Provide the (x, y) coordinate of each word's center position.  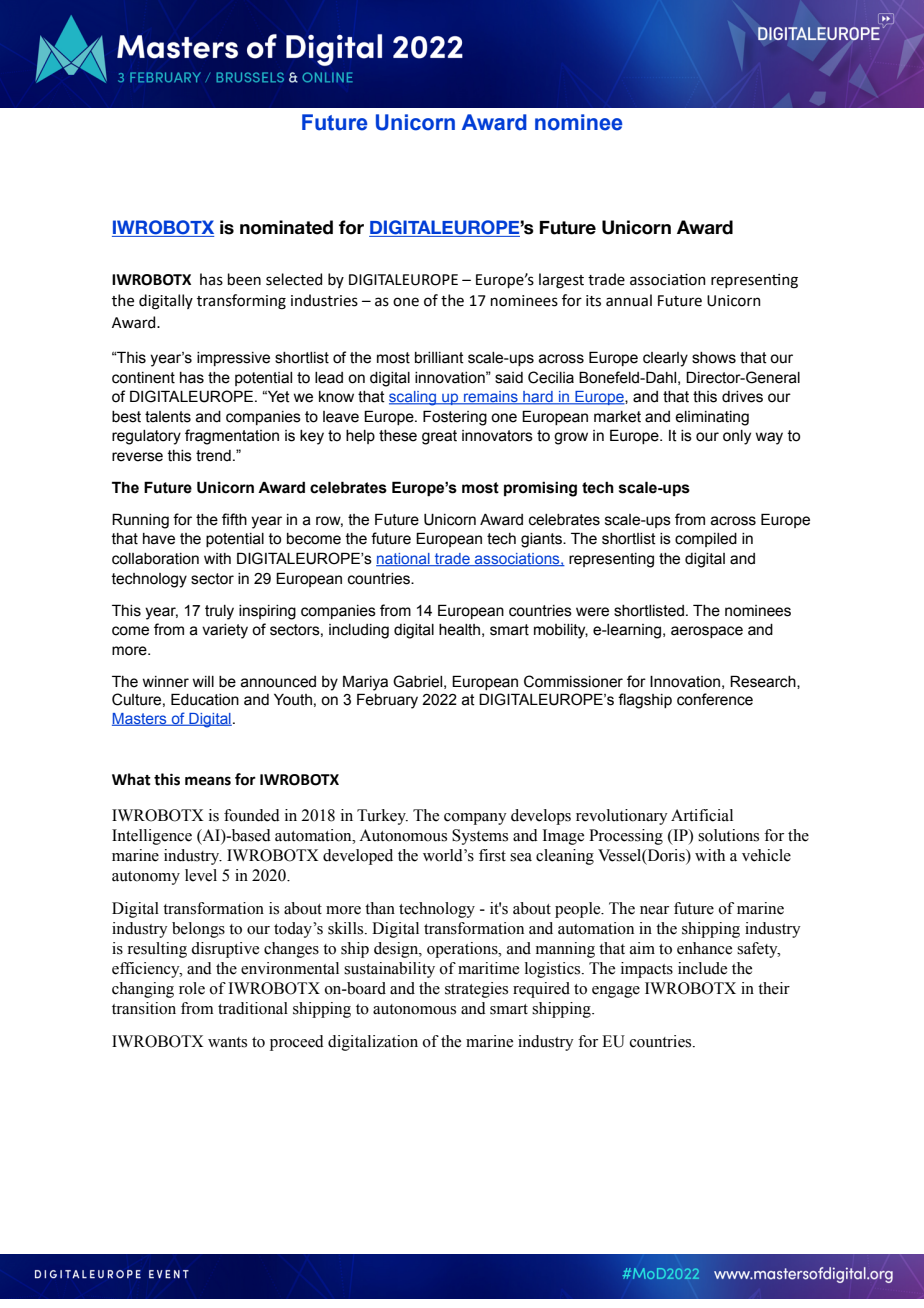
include (702, 968)
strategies (476, 990)
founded (252, 815)
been (244, 279)
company (475, 819)
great (439, 437)
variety (225, 631)
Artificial (702, 815)
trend (213, 456)
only (737, 437)
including (359, 631)
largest (561, 281)
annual (629, 300)
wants (227, 1042)
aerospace (707, 632)
